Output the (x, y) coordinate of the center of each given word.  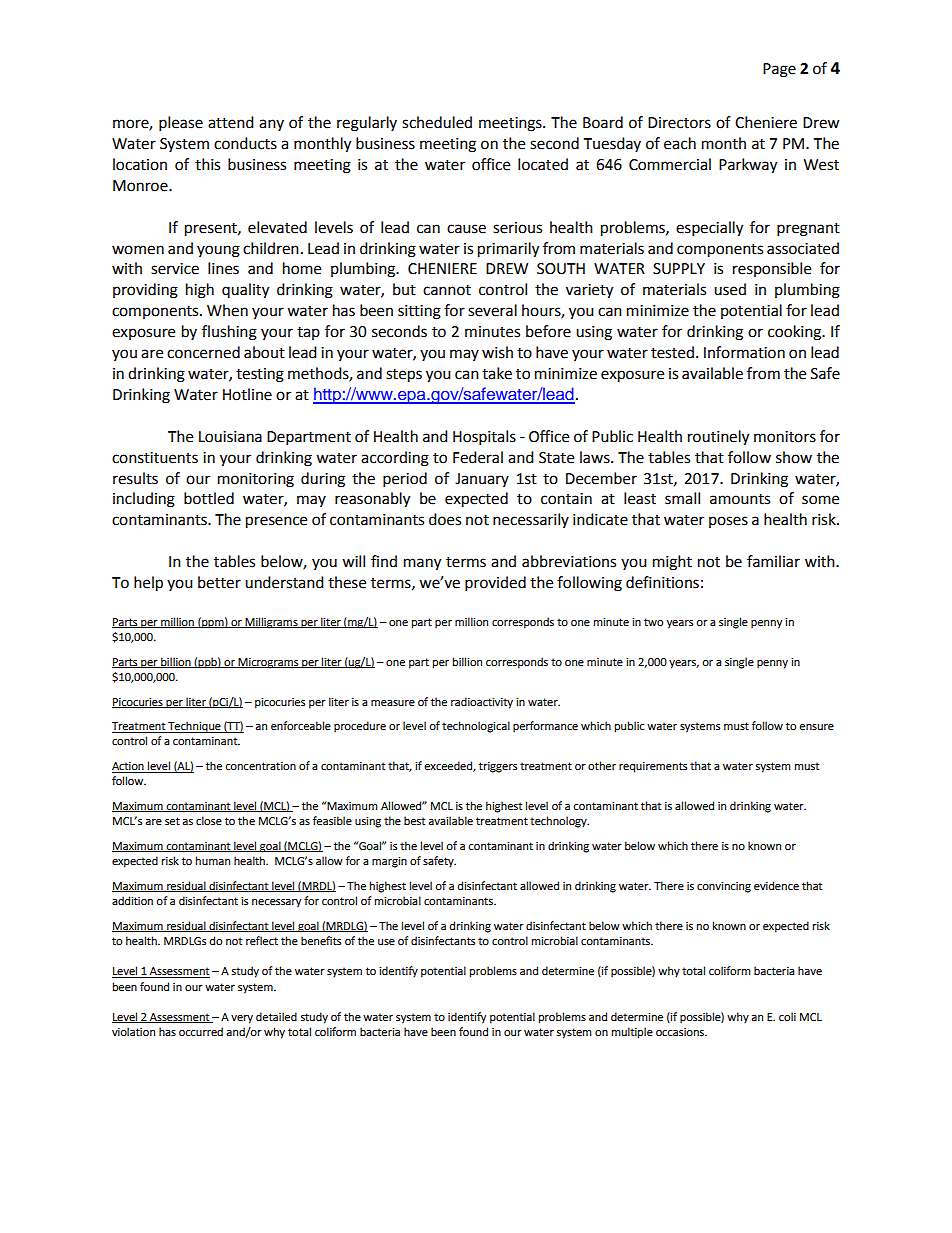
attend (231, 122)
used (730, 289)
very (242, 1019)
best (414, 821)
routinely (718, 438)
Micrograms (268, 663)
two (653, 622)
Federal (478, 457)
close (209, 820)
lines (223, 268)
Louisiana (230, 437)
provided (495, 584)
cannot (447, 290)
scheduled (437, 122)
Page (779, 70)
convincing (724, 887)
